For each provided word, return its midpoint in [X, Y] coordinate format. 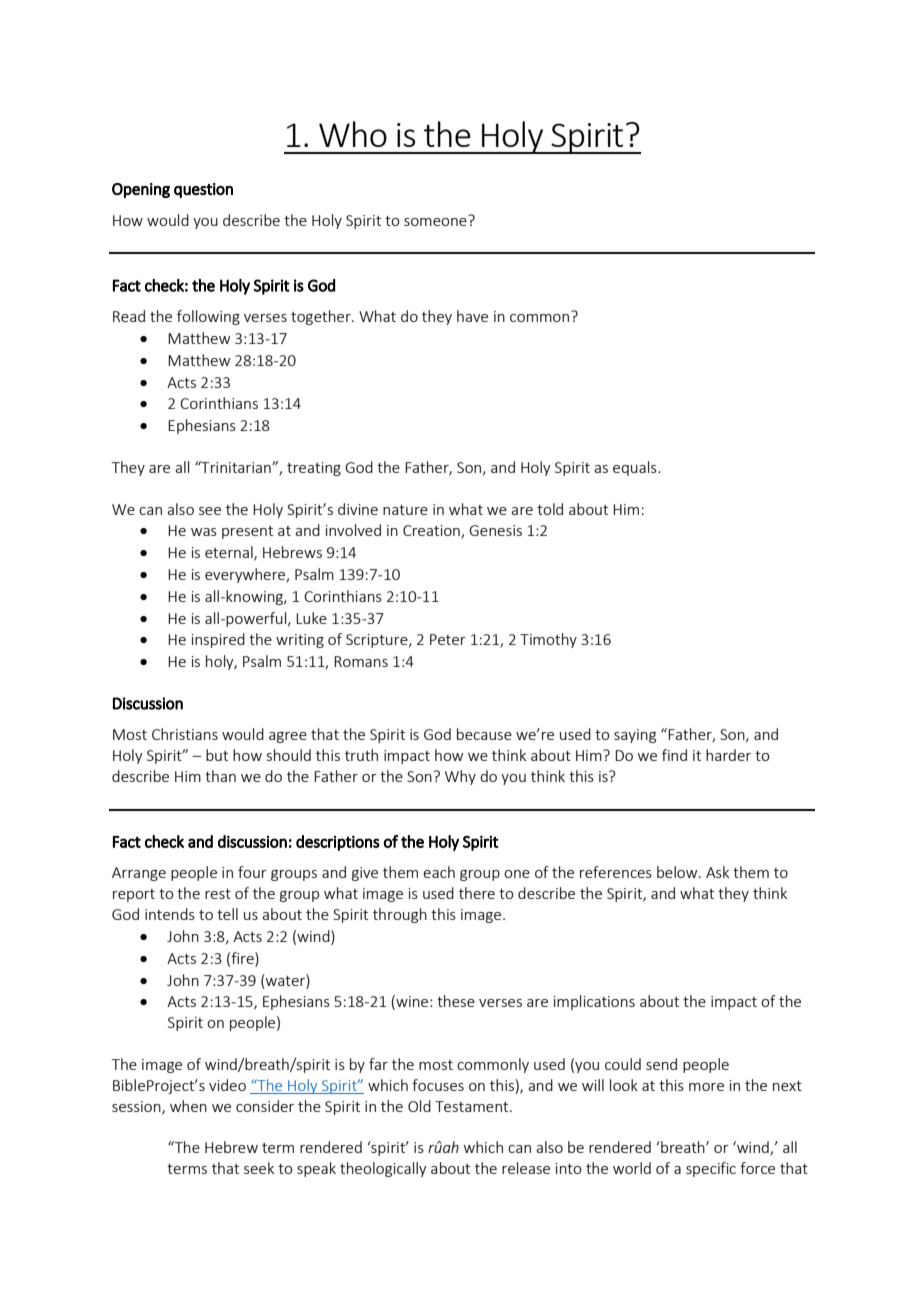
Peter [448, 639]
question [203, 190]
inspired [218, 640]
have [472, 316]
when [188, 1106]
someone [436, 220]
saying [635, 736]
